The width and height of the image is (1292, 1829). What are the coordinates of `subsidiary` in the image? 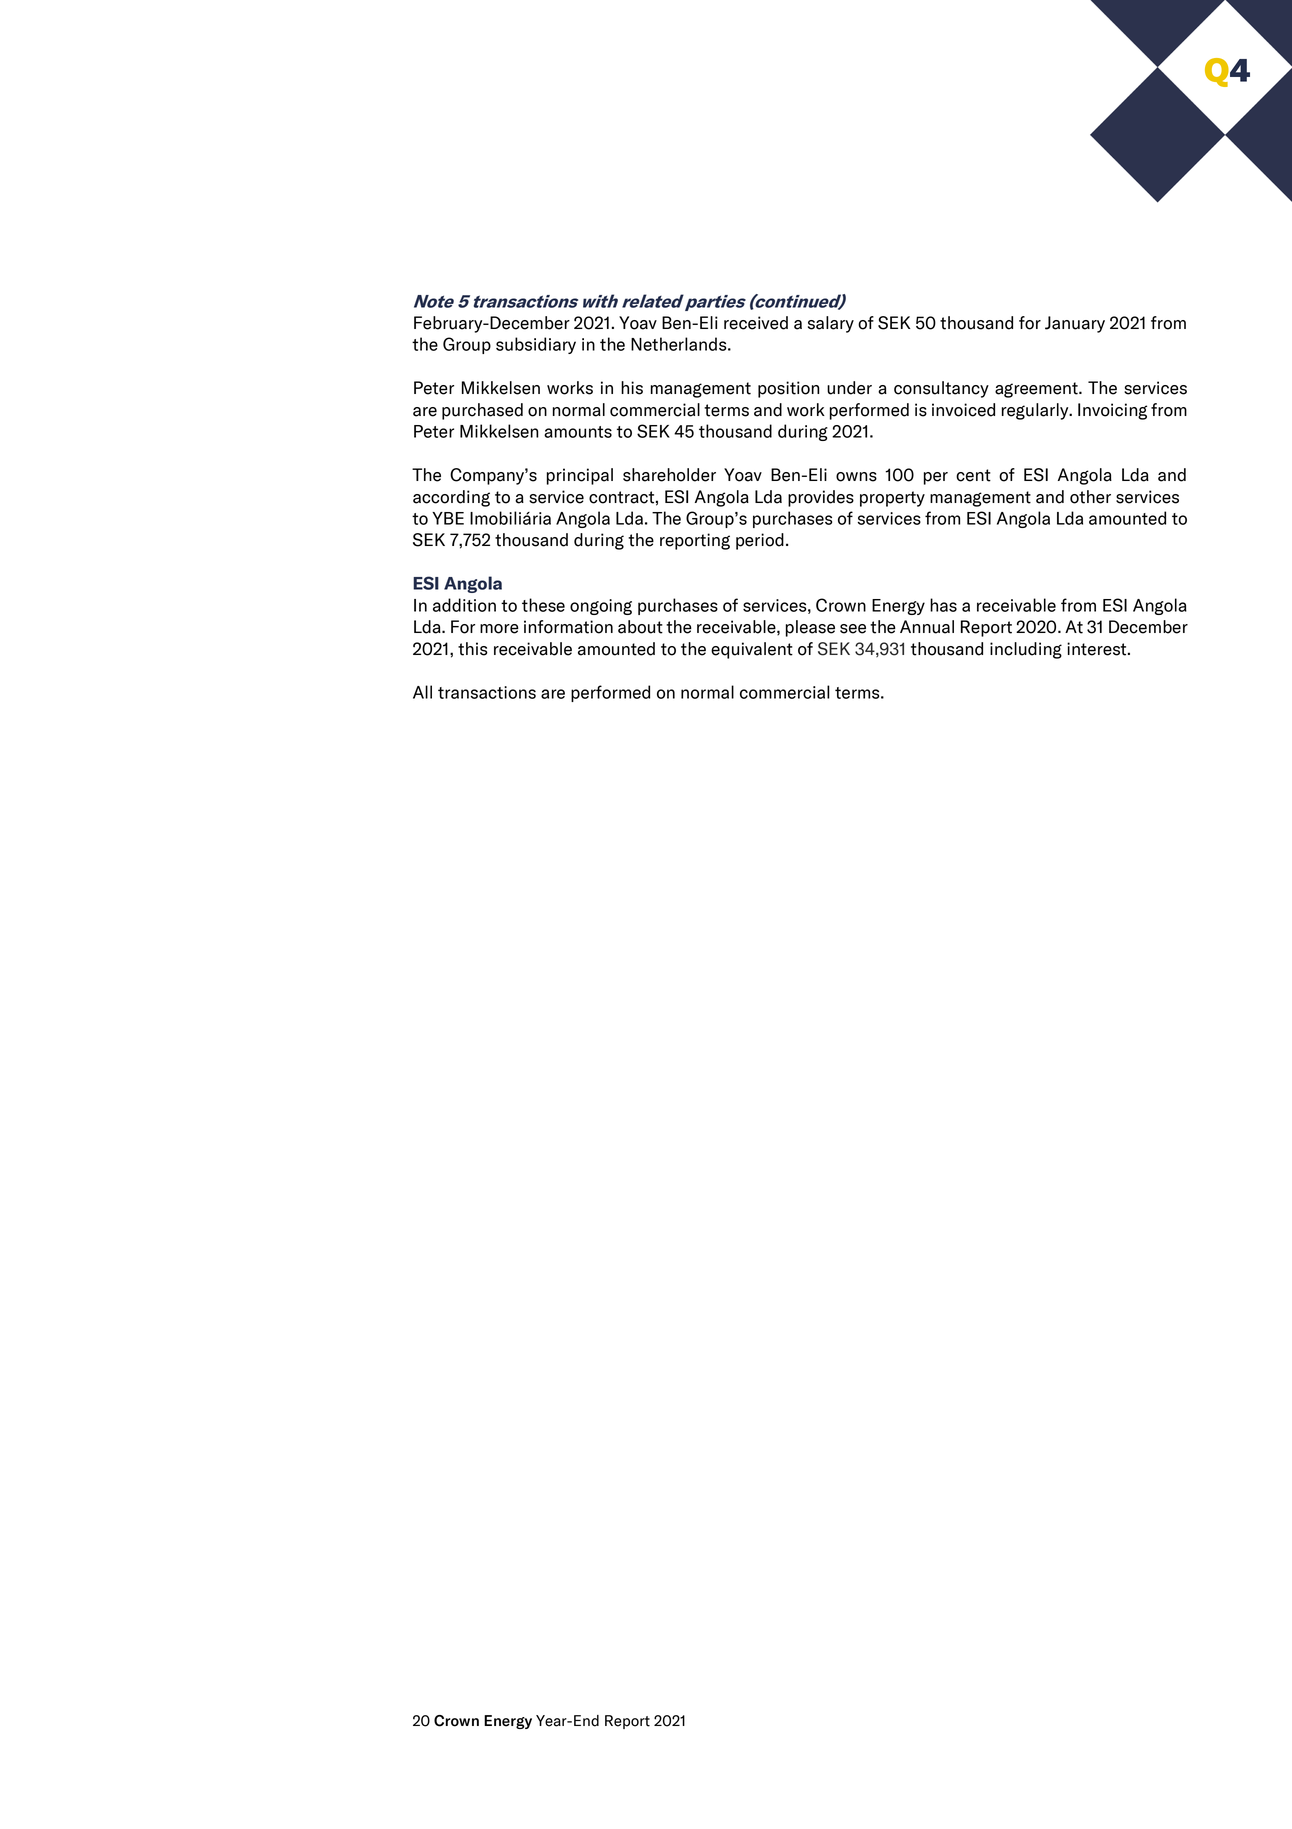 It's located at (536, 345).
